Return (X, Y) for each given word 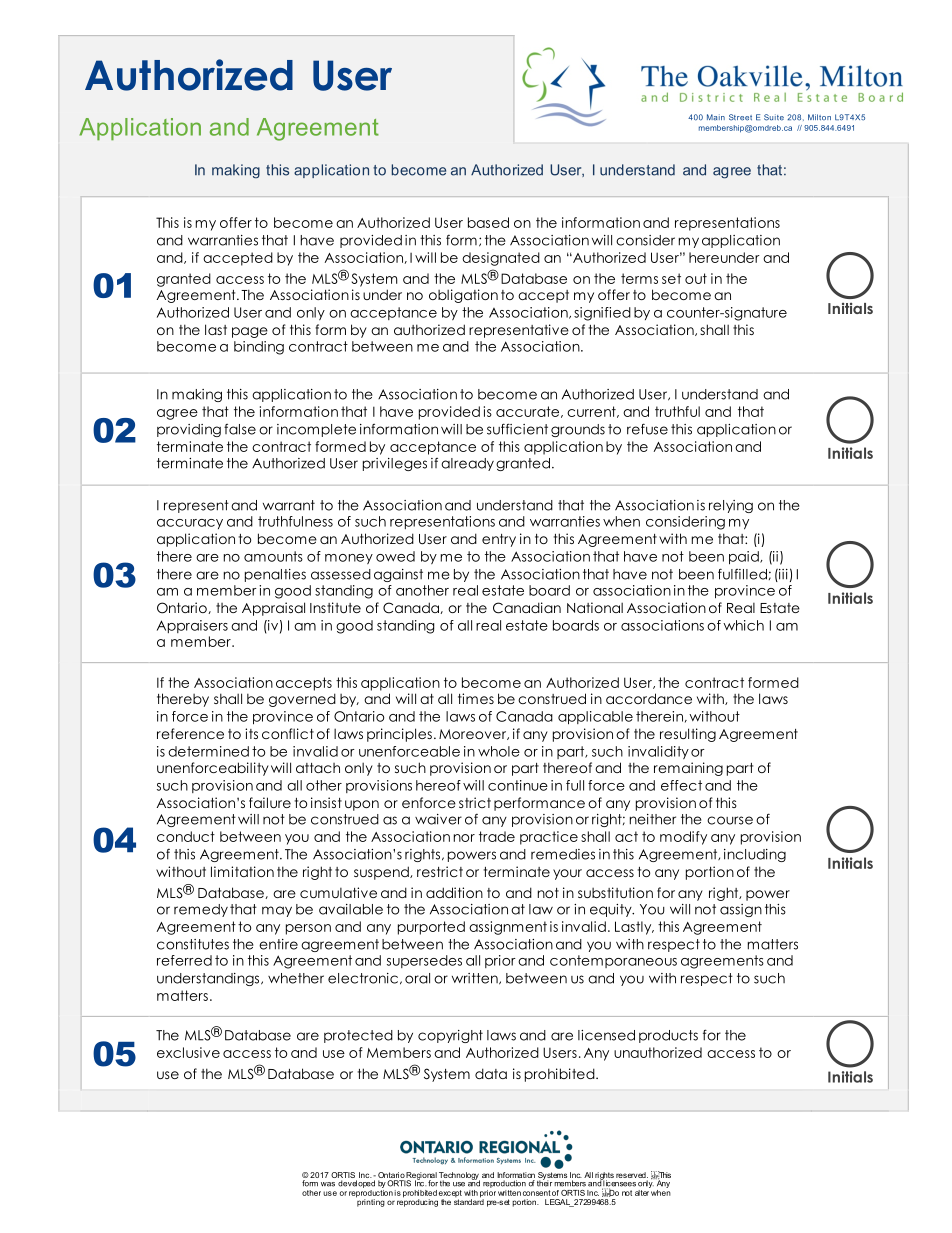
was (328, 1184)
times (476, 698)
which (743, 625)
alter (643, 1191)
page (250, 332)
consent (537, 1193)
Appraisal (273, 609)
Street (740, 117)
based (488, 222)
